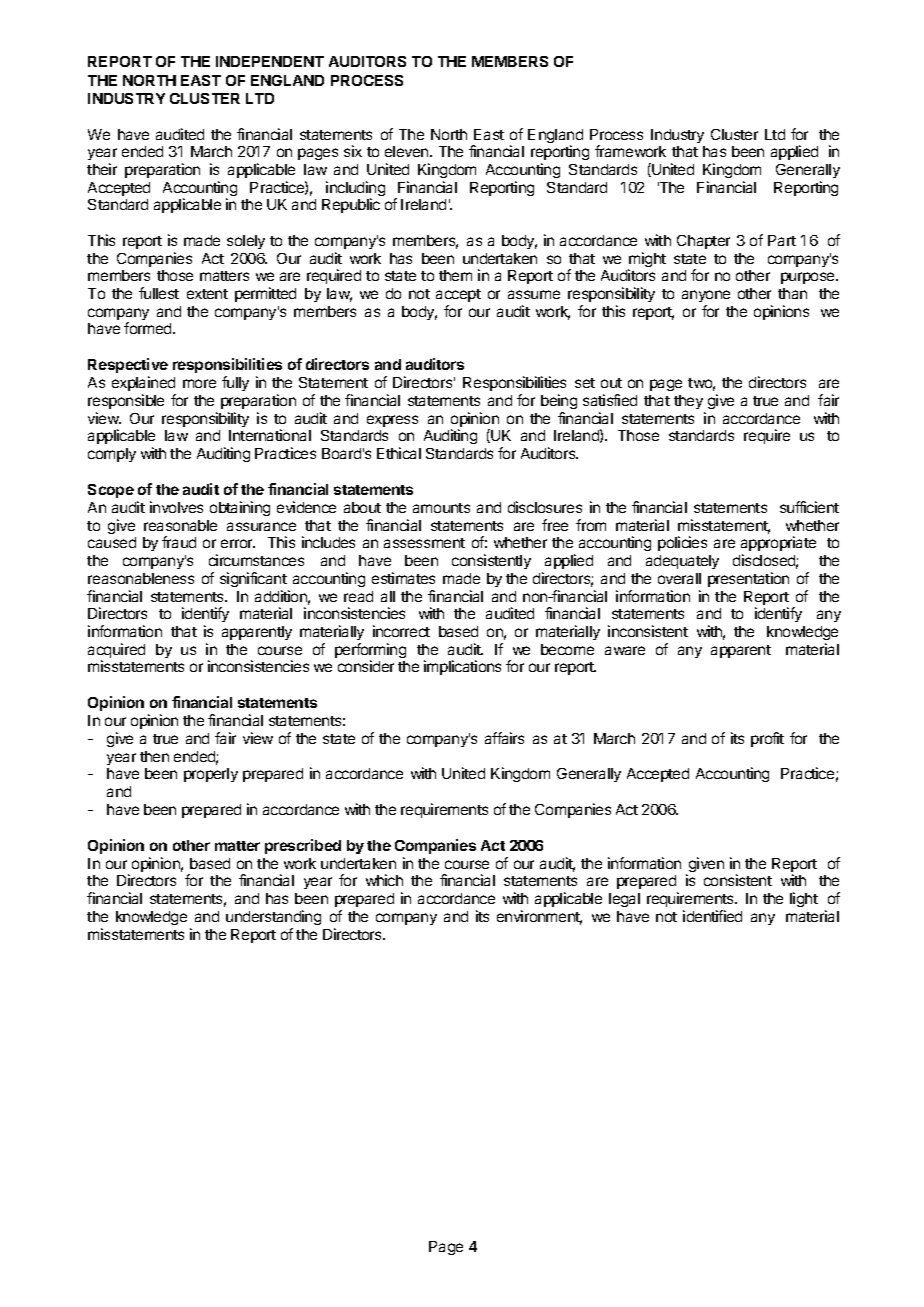 This screenshot has height=1307, width=924. Describe the element at coordinates (270, 61) in the screenshot. I see `INDEPENDENT` at that location.
